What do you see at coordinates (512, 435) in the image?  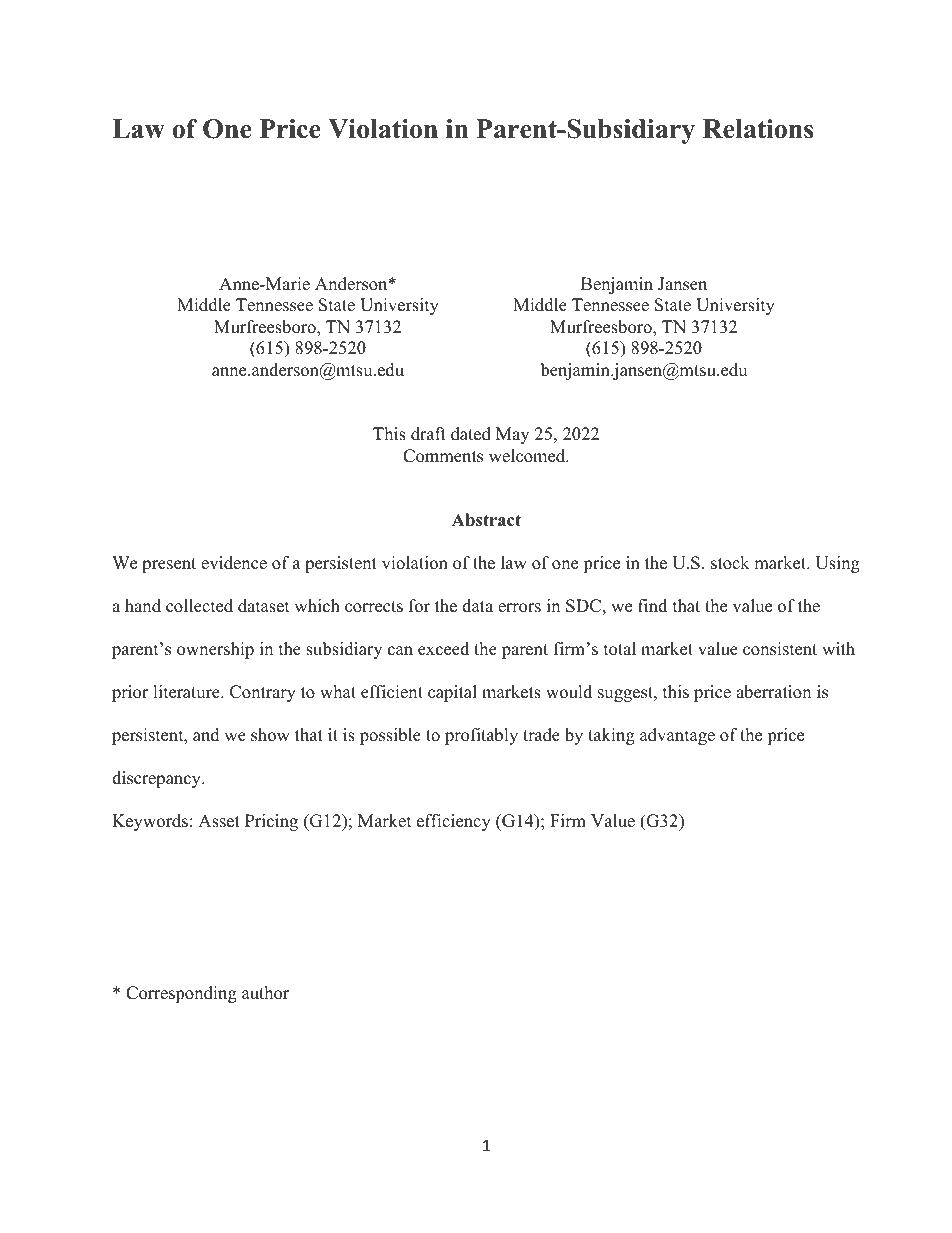 I see `May` at bounding box center [512, 435].
